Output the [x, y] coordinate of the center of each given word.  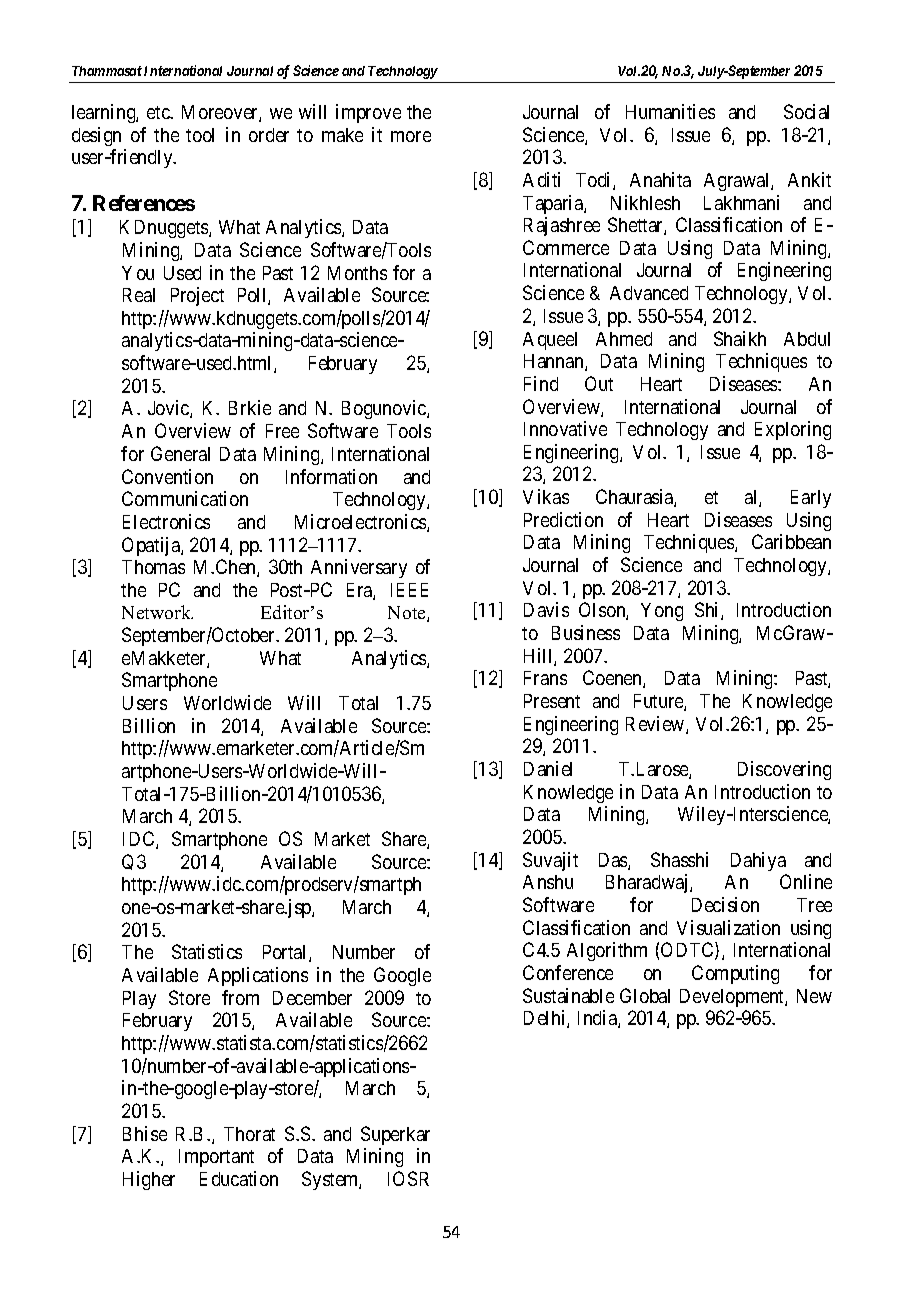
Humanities [670, 111]
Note [408, 614]
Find [541, 383]
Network [157, 612]
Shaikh [740, 338]
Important [216, 1158]
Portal [286, 953]
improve [368, 113]
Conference [568, 972]
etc [159, 112]
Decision [725, 904]
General [180, 453]
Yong [662, 612]
